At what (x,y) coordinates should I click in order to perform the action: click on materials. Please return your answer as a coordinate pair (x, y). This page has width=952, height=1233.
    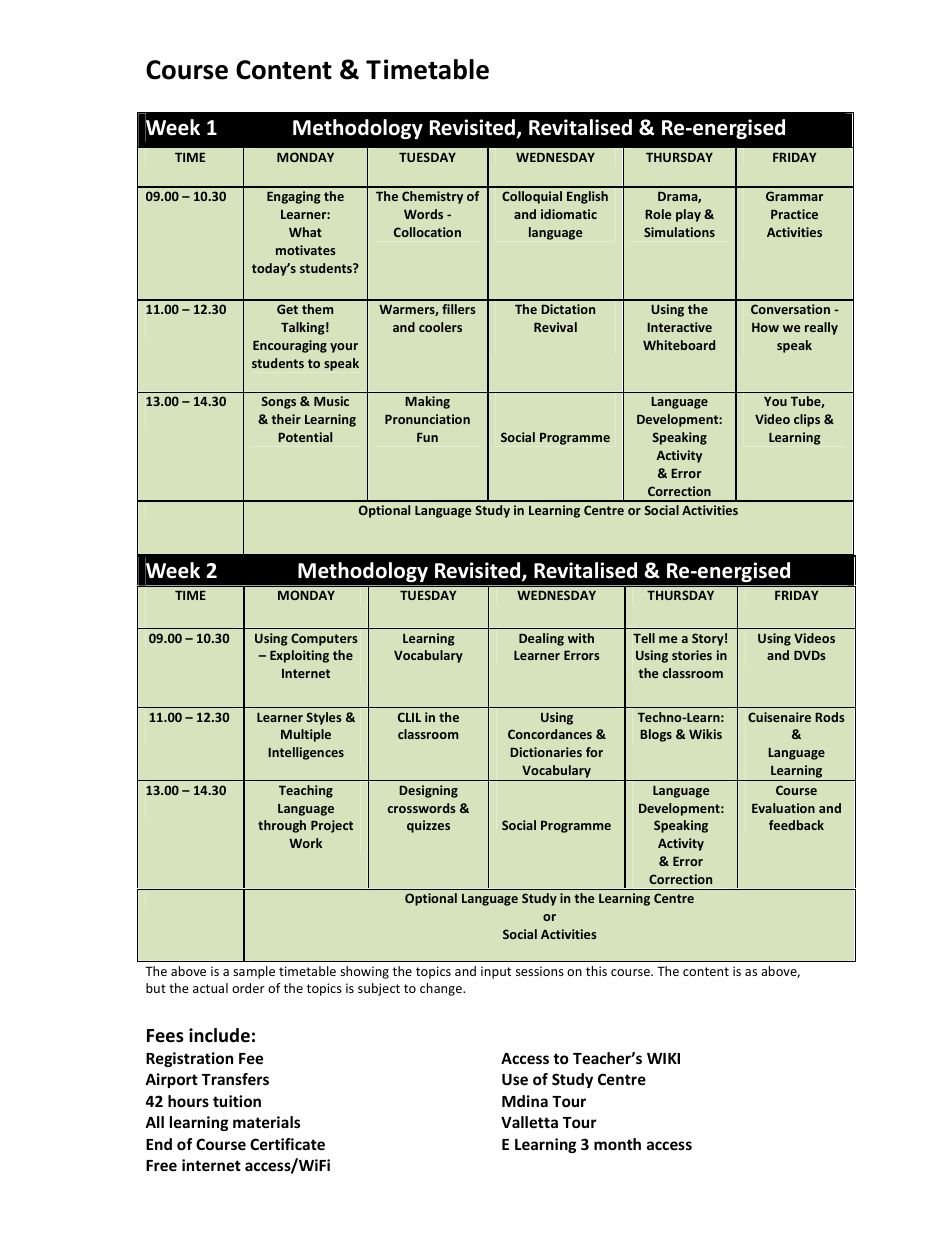
    Looking at the image, I should click on (266, 1122).
